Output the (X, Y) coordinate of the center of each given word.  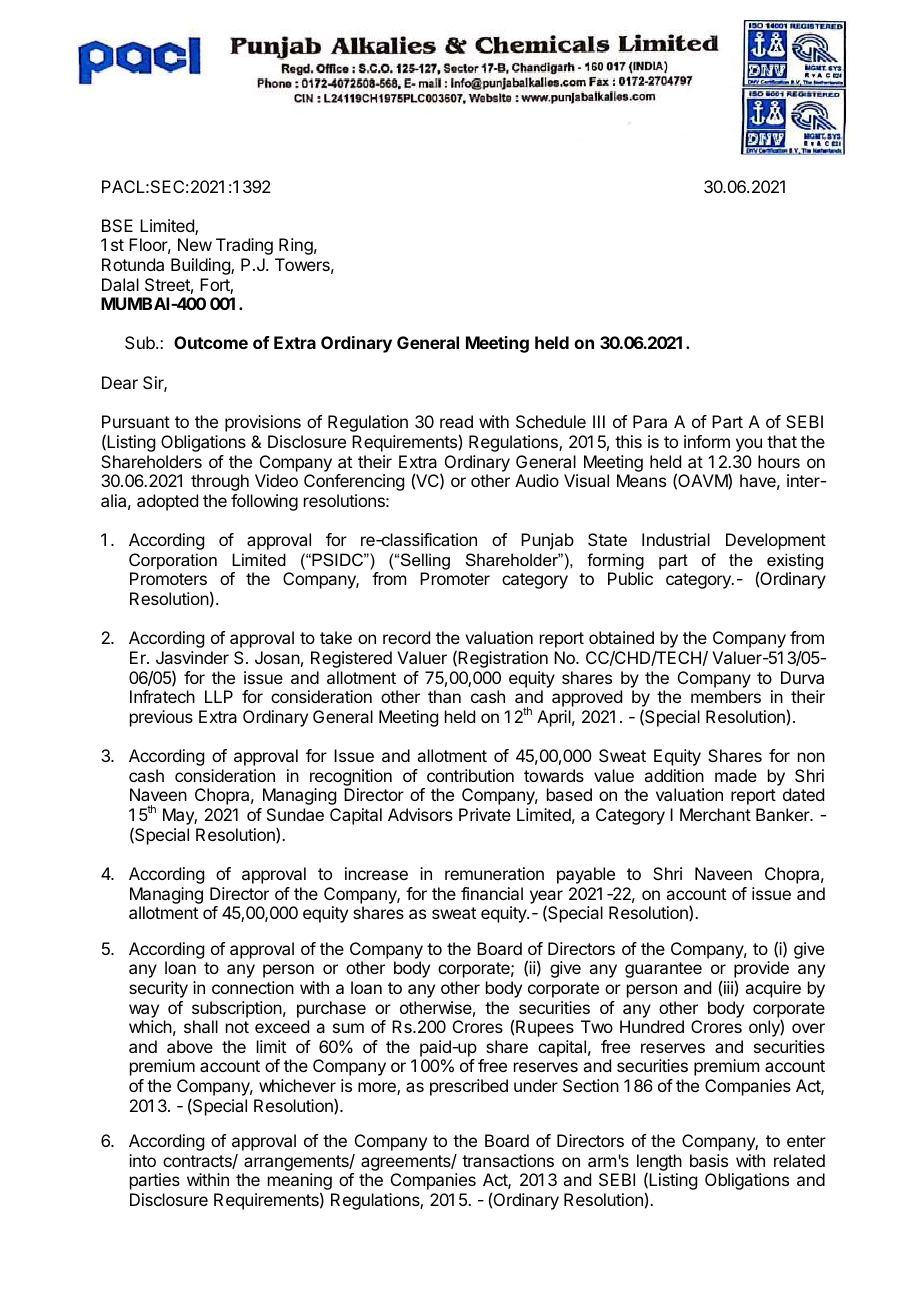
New (195, 244)
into (142, 1160)
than (444, 696)
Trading (244, 246)
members (726, 696)
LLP (219, 696)
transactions (508, 1160)
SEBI (804, 421)
